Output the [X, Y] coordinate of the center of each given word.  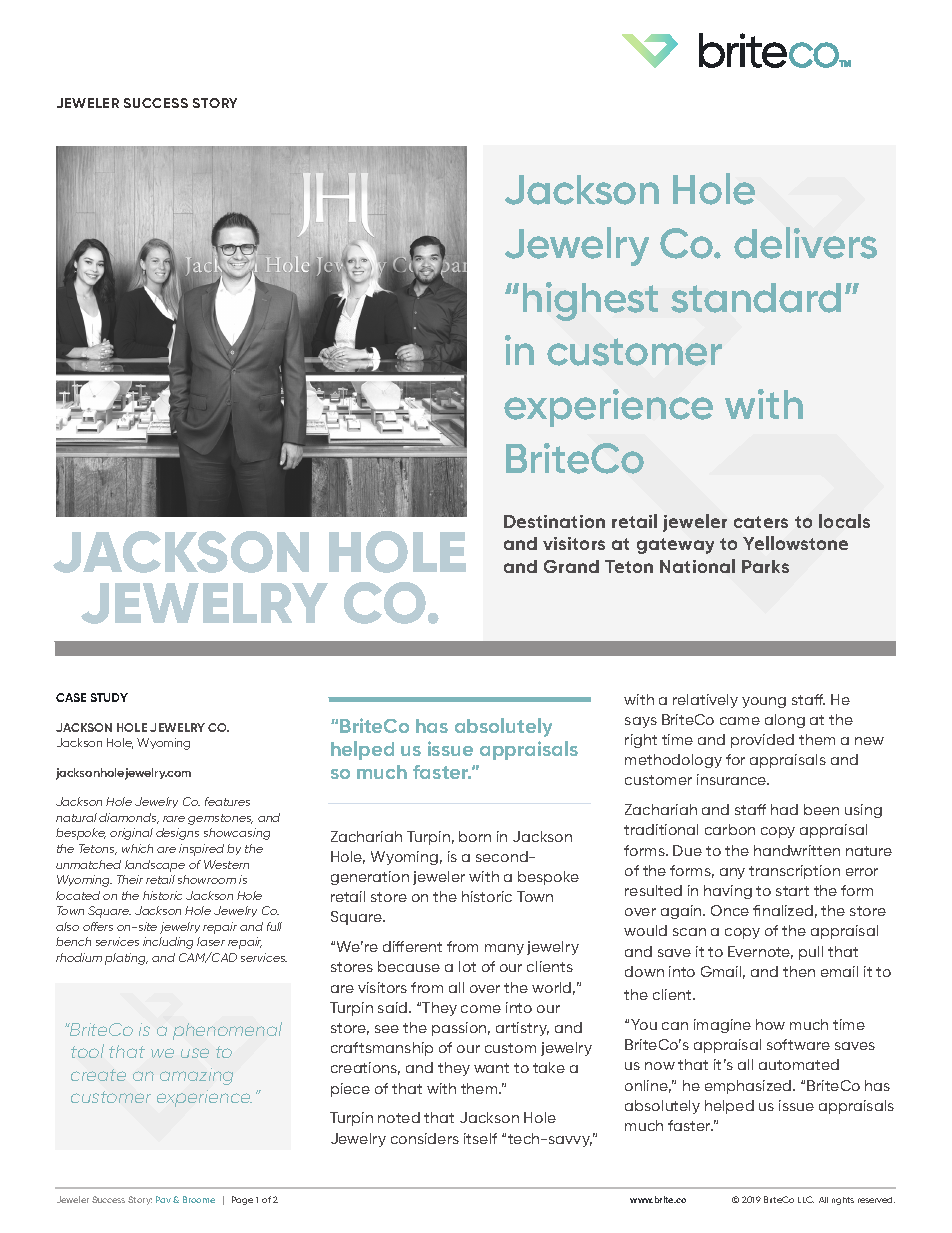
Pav [165, 1199]
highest [590, 301]
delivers [805, 243]
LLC [806, 1199]
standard [756, 298]
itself [480, 1138]
